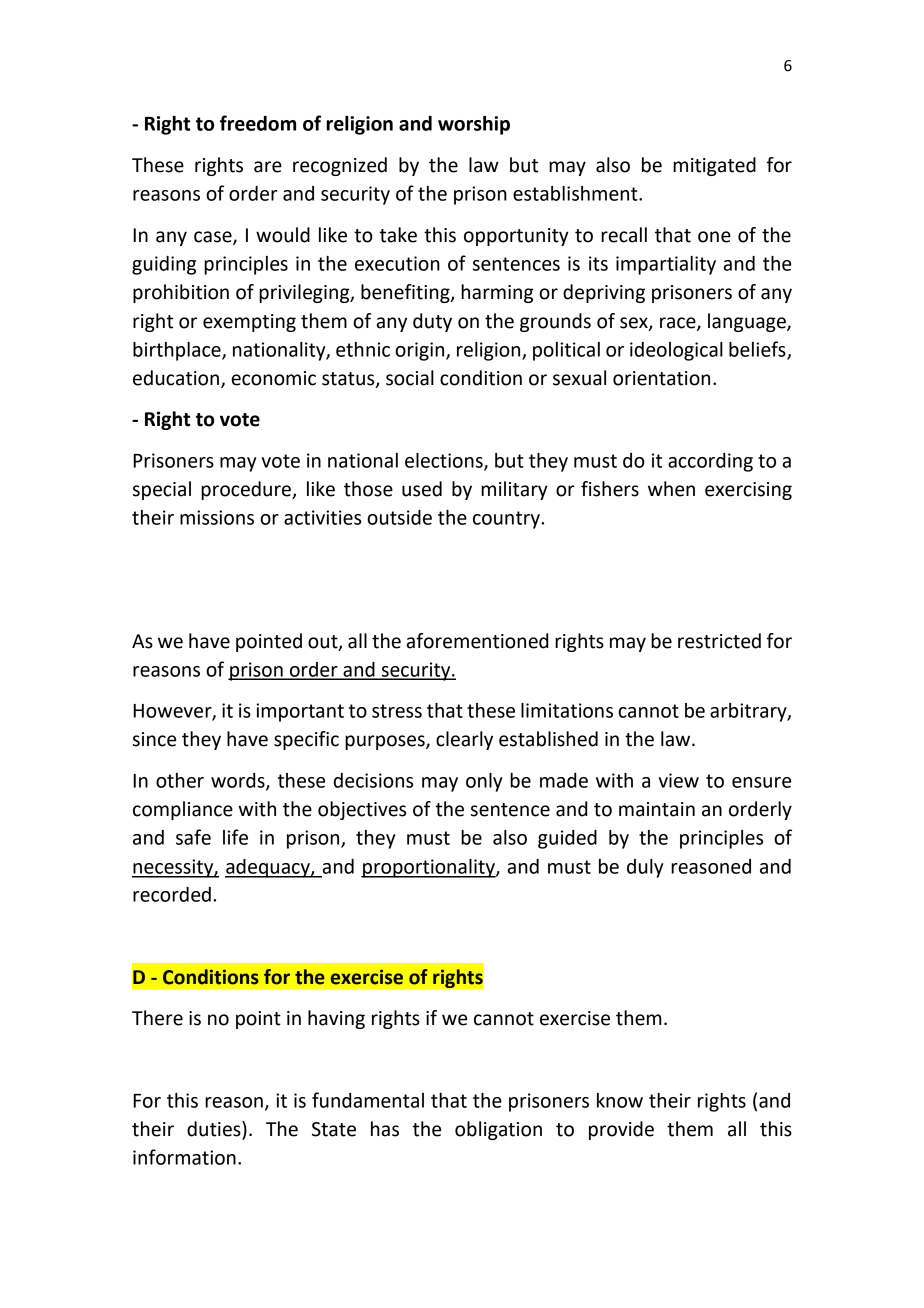 The image size is (924, 1308). Describe the element at coordinates (268, 167) in the image. I see `are` at that location.
